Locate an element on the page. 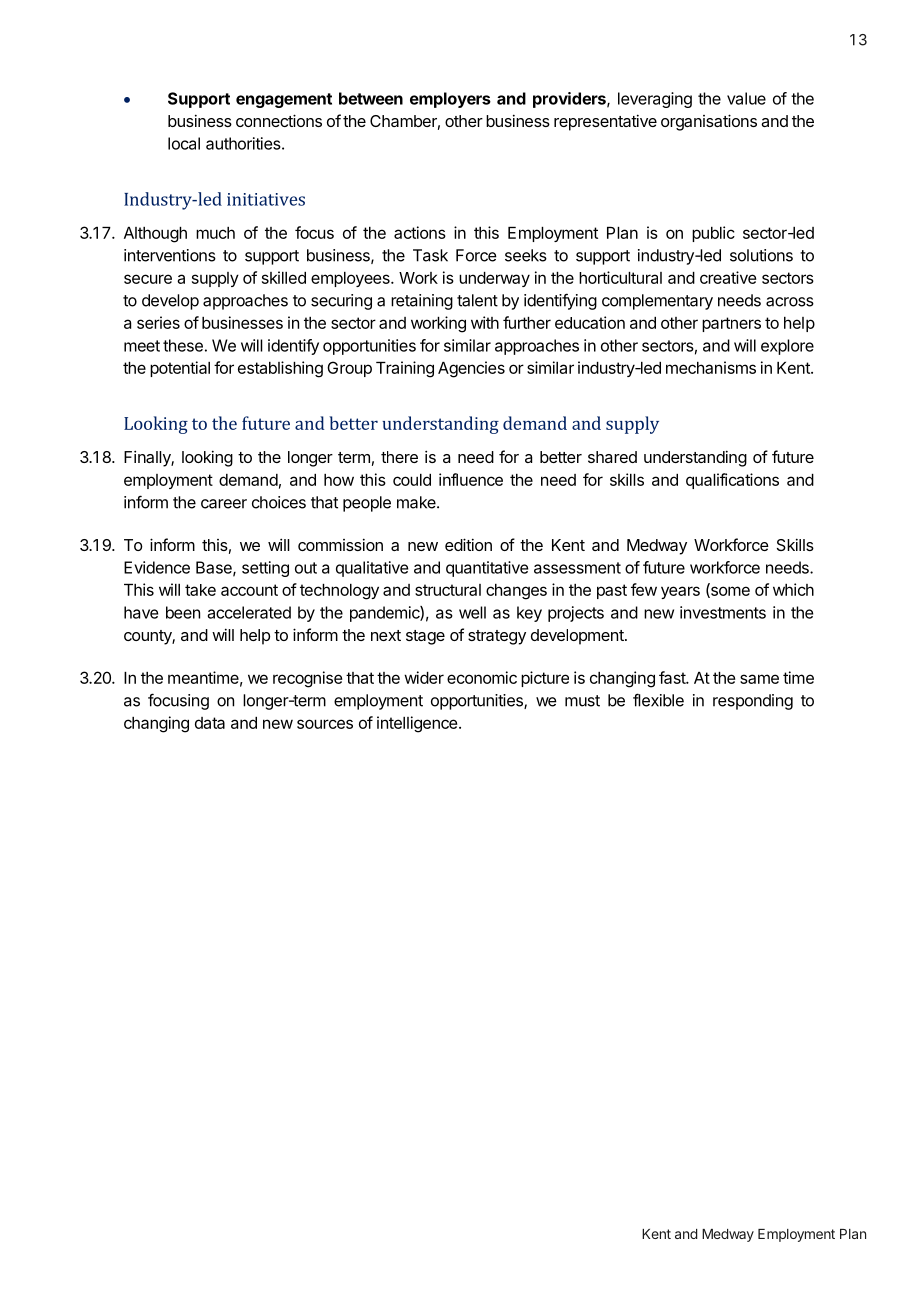  data is located at coordinates (210, 723).
